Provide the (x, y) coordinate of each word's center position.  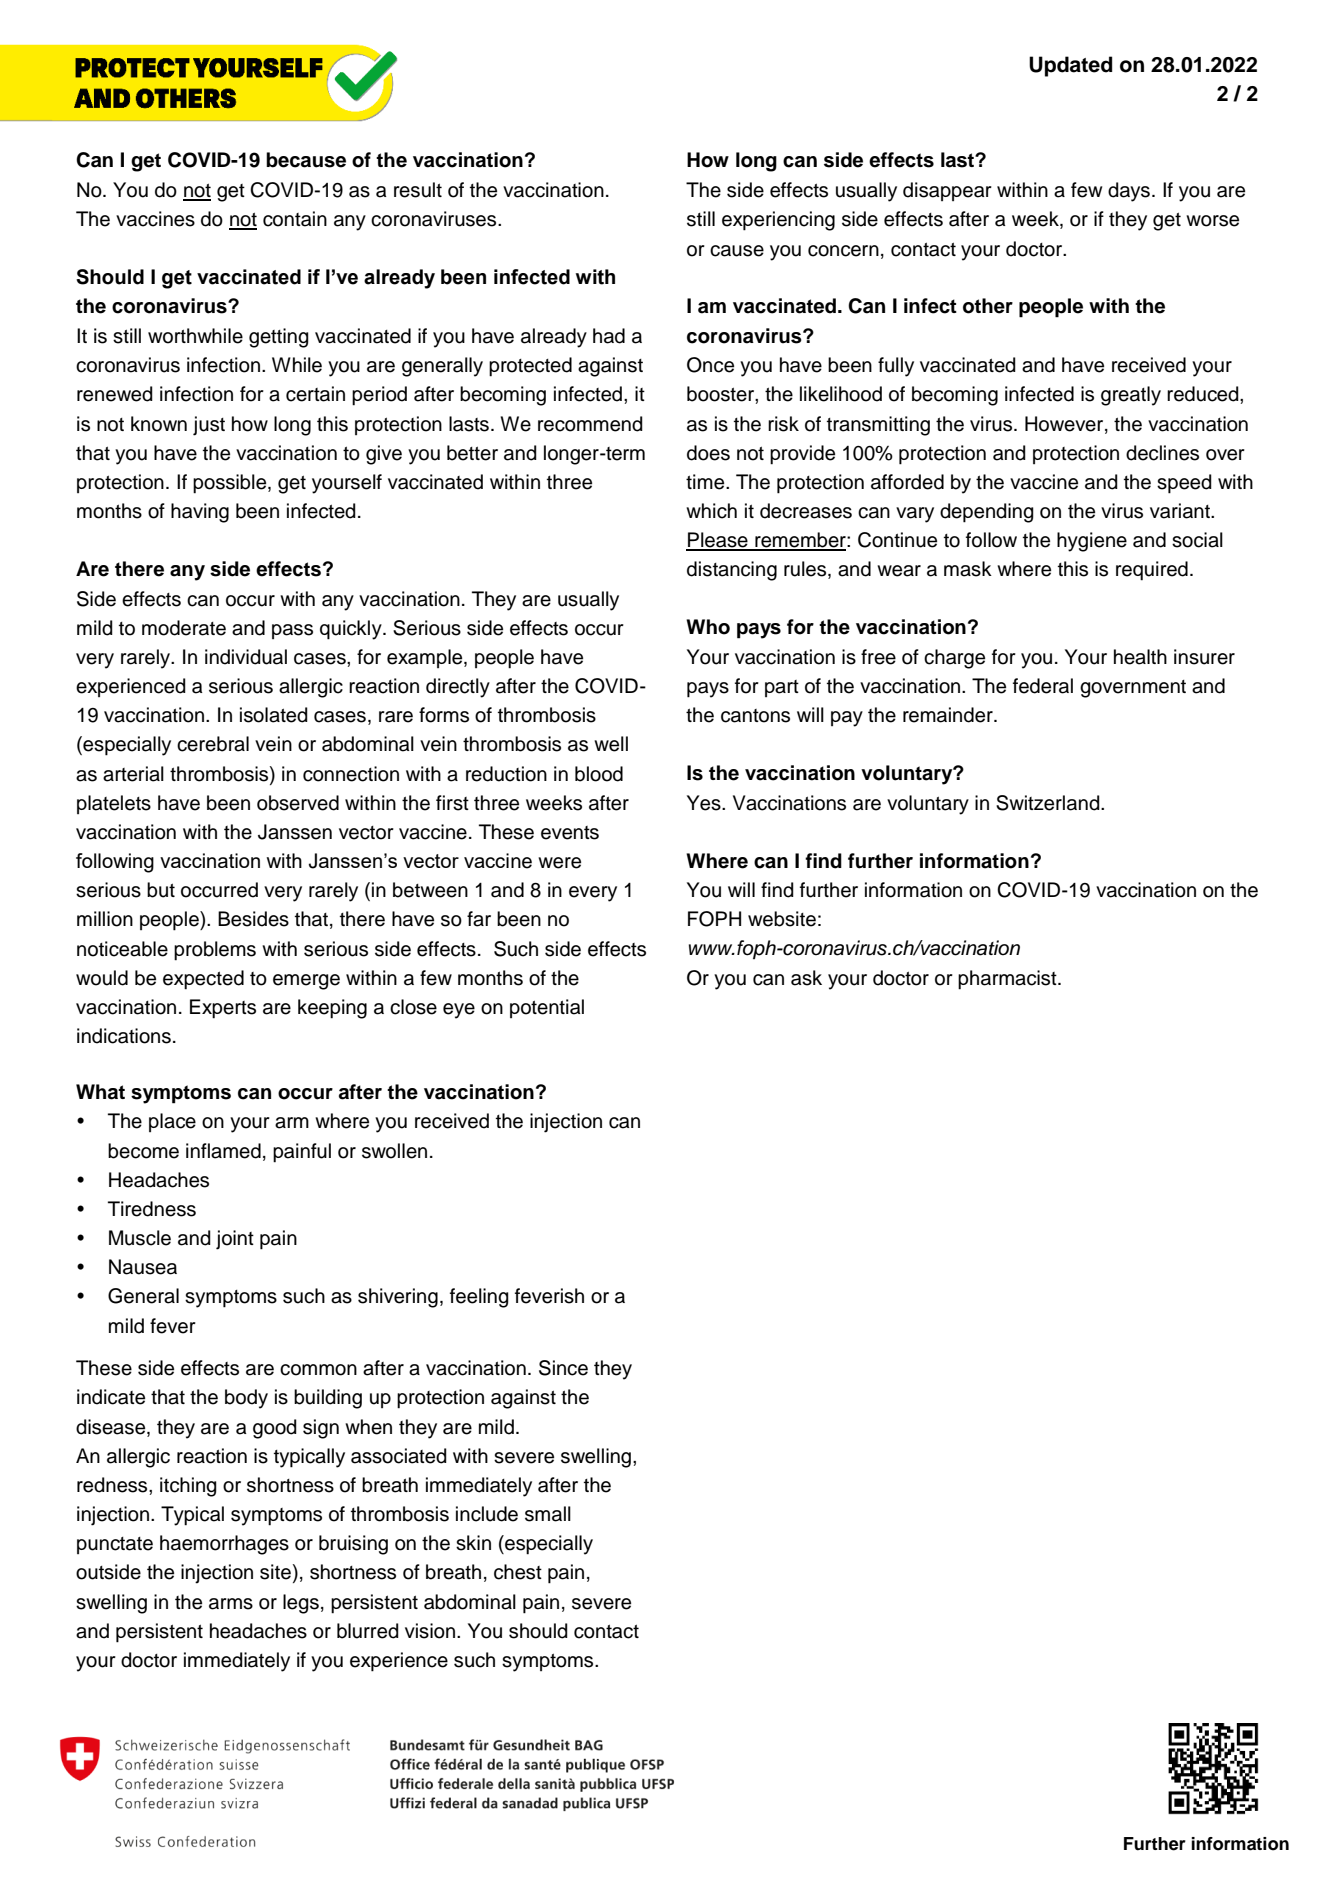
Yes (705, 803)
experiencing (778, 221)
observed (298, 803)
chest (518, 1572)
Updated (1070, 66)
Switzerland (1049, 803)
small (548, 1514)
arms (231, 1604)
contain (295, 219)
